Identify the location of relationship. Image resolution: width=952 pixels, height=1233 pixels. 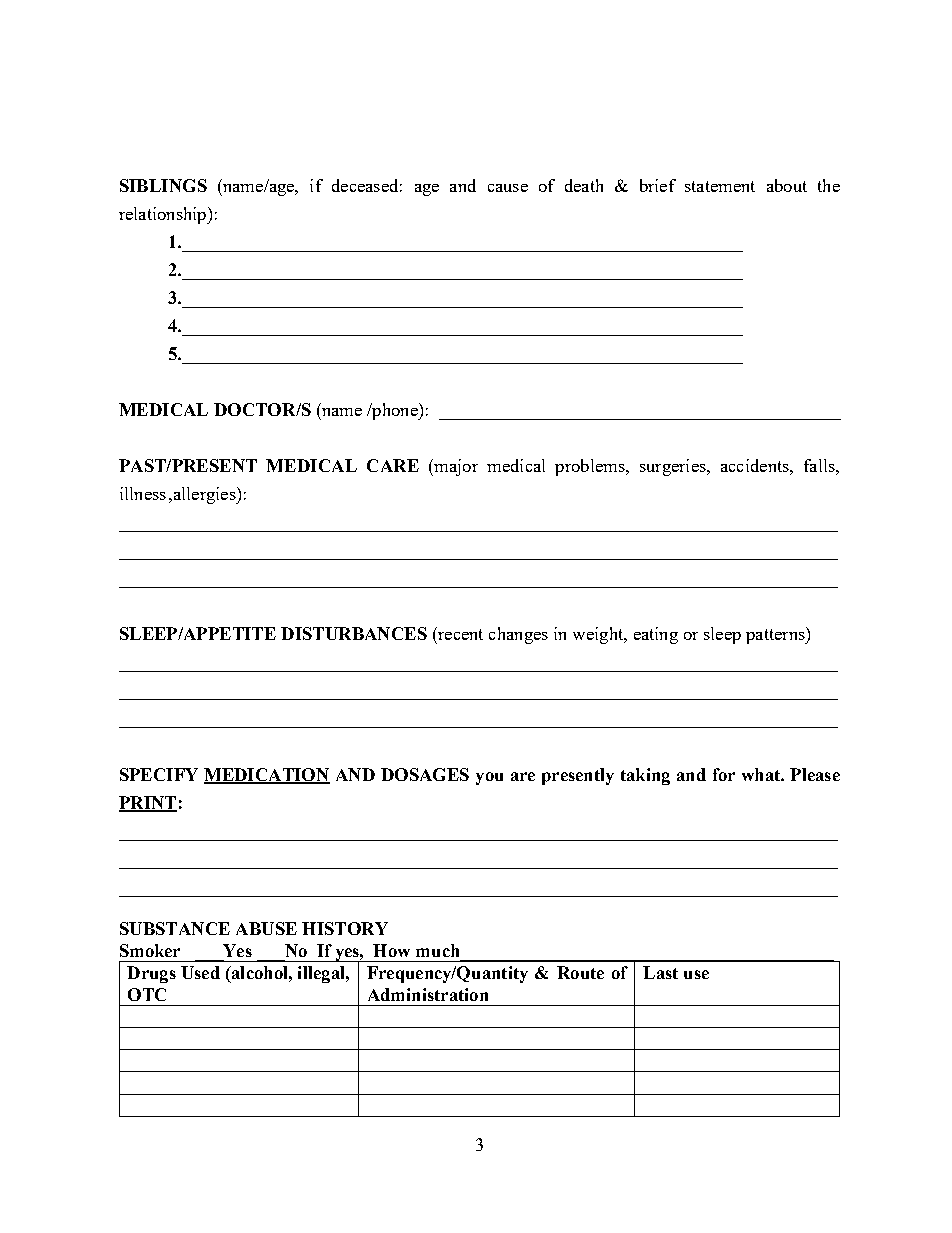
(164, 215).
